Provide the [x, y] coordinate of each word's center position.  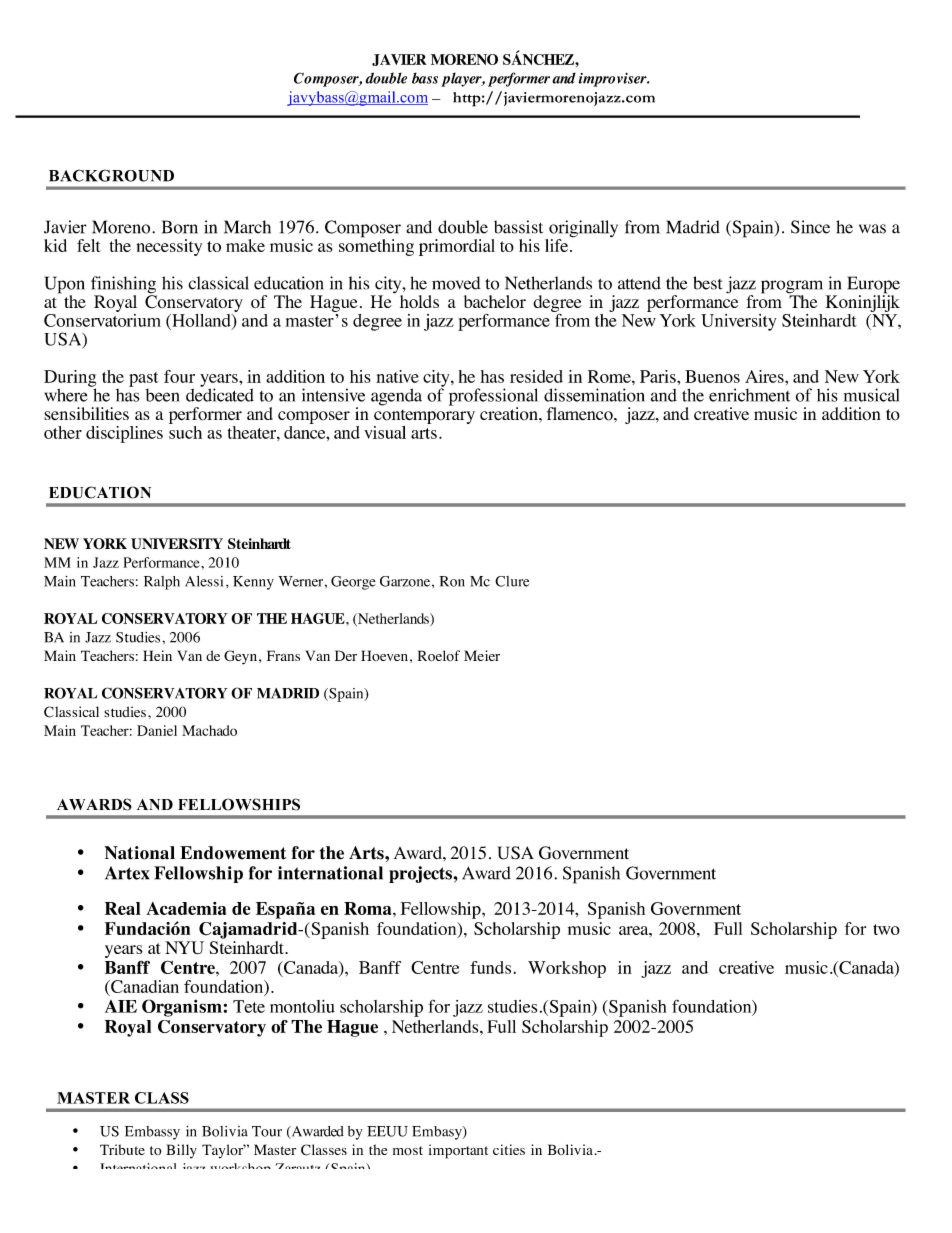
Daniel [157, 730]
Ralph [162, 583]
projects [420, 874]
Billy [181, 1151]
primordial [457, 247]
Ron [452, 581]
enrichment [749, 395]
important [458, 1151]
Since [810, 227]
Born [180, 227]
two [886, 929]
